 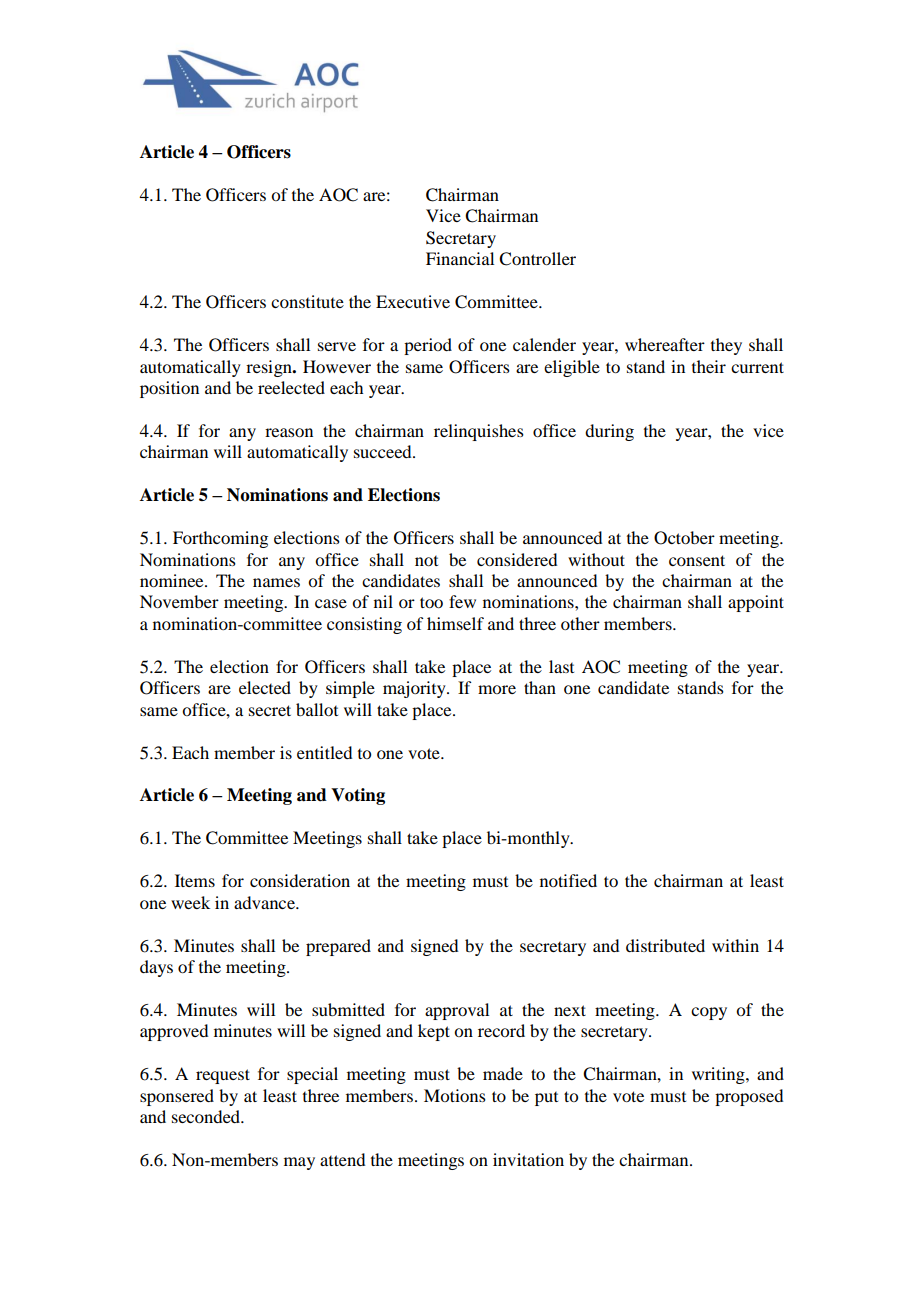 What do you see at coordinates (307, 301) in the screenshot?
I see `constitute` at bounding box center [307, 301].
